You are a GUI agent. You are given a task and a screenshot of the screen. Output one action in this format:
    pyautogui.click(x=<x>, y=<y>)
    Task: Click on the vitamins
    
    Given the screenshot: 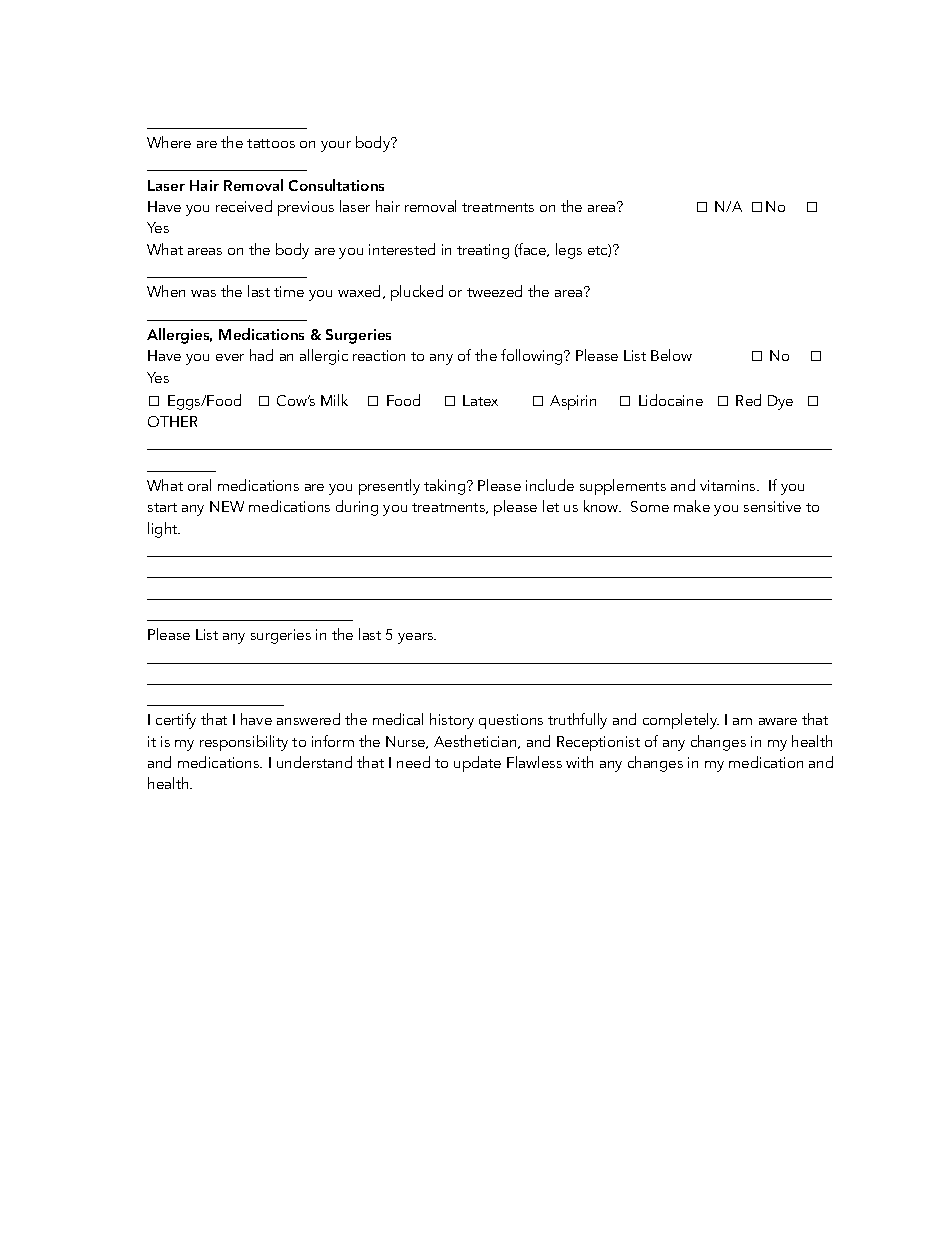 What is the action you would take?
    pyautogui.click(x=729, y=485)
